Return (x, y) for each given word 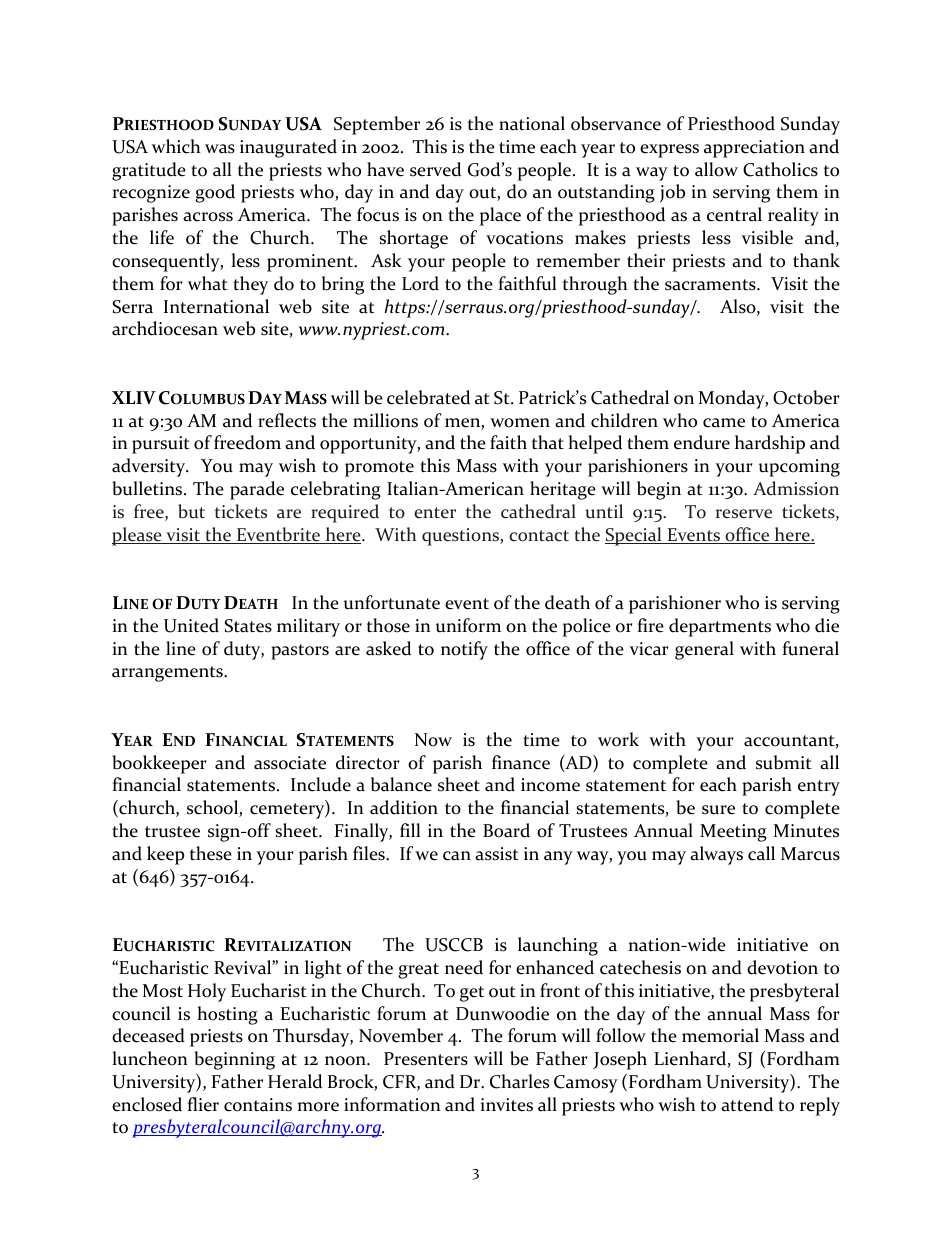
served (435, 169)
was (220, 149)
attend (747, 1104)
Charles (519, 1081)
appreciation (754, 149)
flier (203, 1104)
